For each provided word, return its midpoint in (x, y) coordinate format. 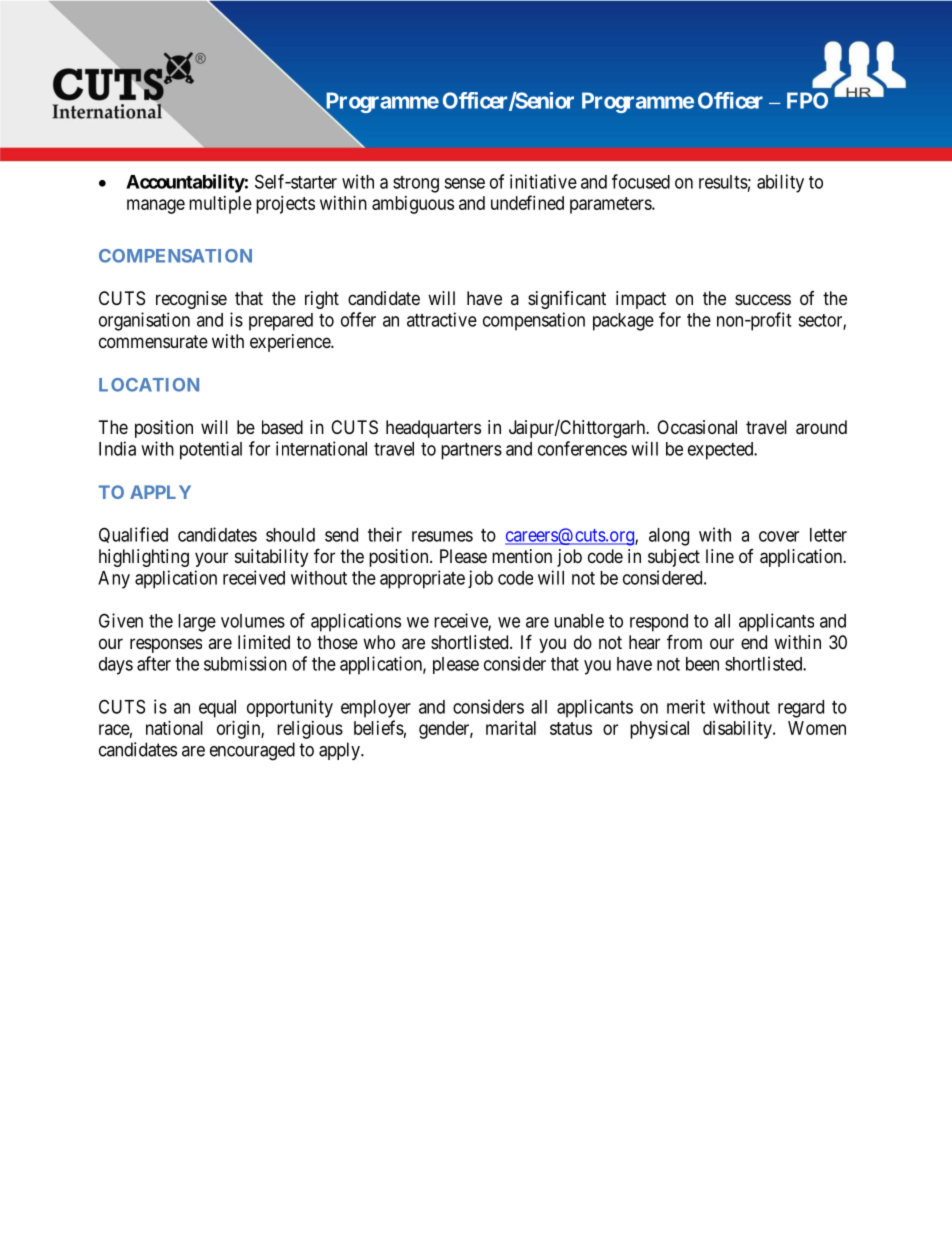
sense (464, 183)
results (723, 182)
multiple (220, 205)
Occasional (697, 427)
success (763, 299)
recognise (191, 300)
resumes (442, 536)
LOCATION (149, 385)
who (379, 642)
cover (779, 536)
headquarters (433, 429)
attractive (442, 319)
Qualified (133, 535)
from (684, 641)
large (197, 623)
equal (217, 709)
